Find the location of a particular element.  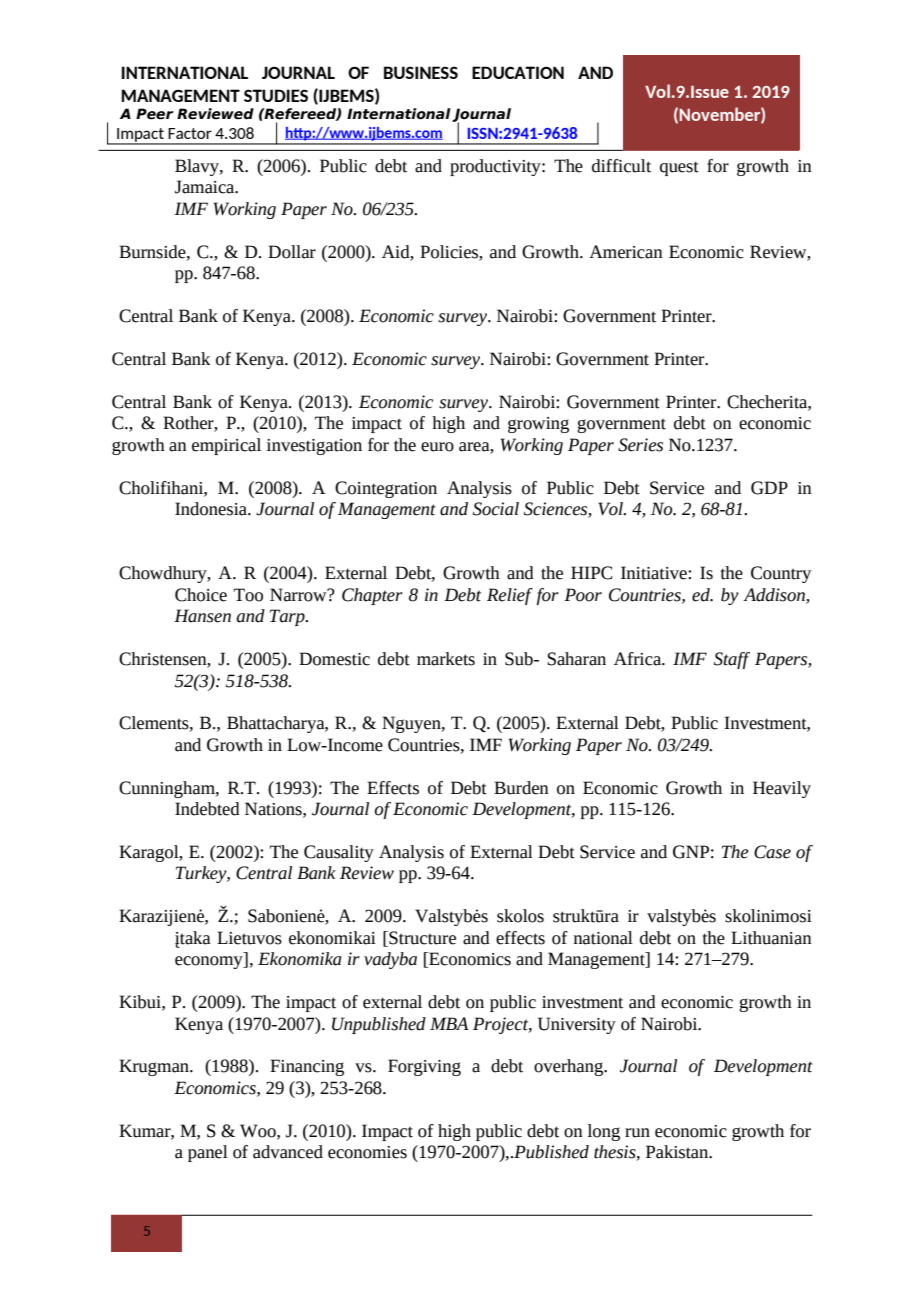

BUSINESS is located at coordinates (421, 72).
